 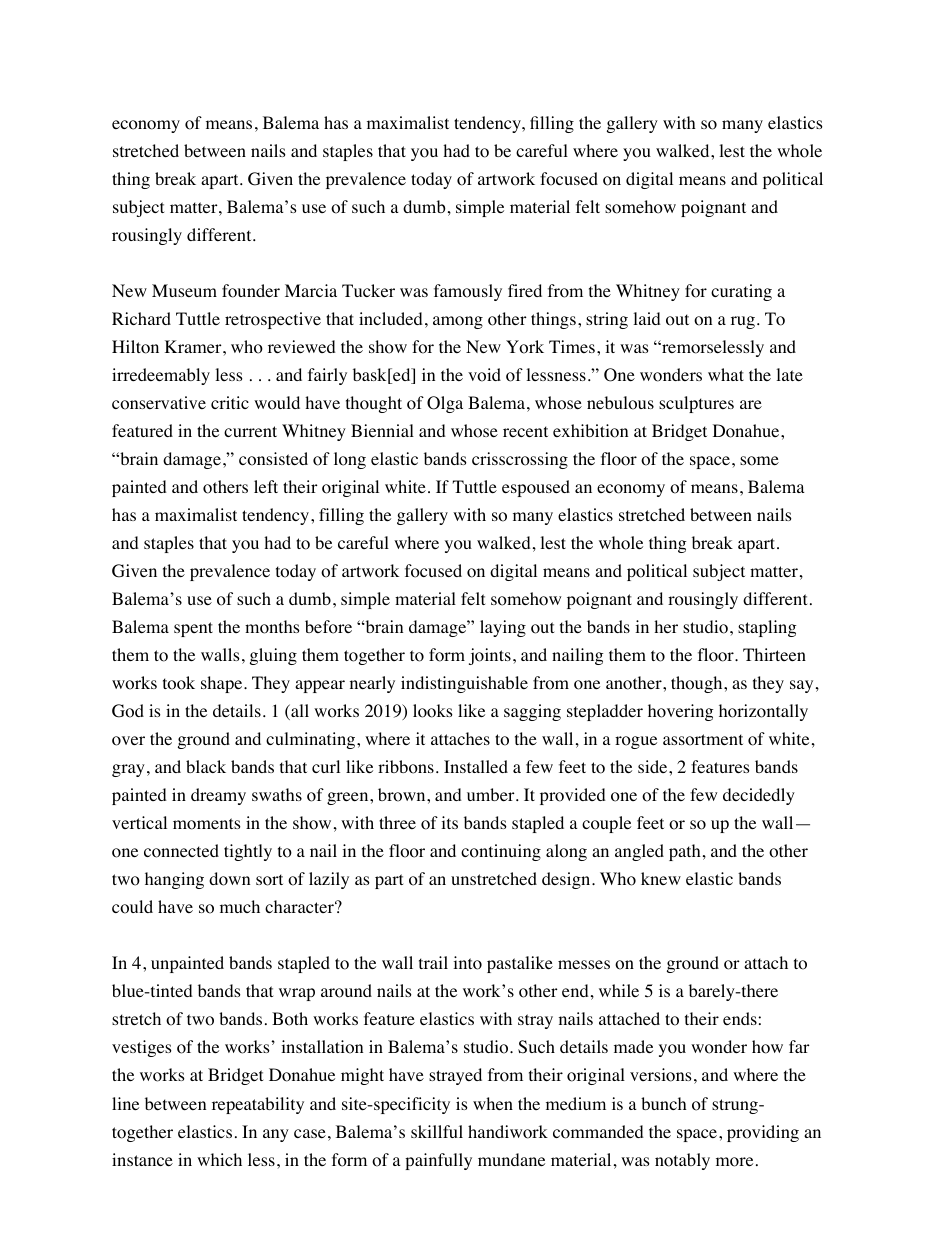 What do you see at coordinates (240, 906) in the page?
I see `much` at bounding box center [240, 906].
